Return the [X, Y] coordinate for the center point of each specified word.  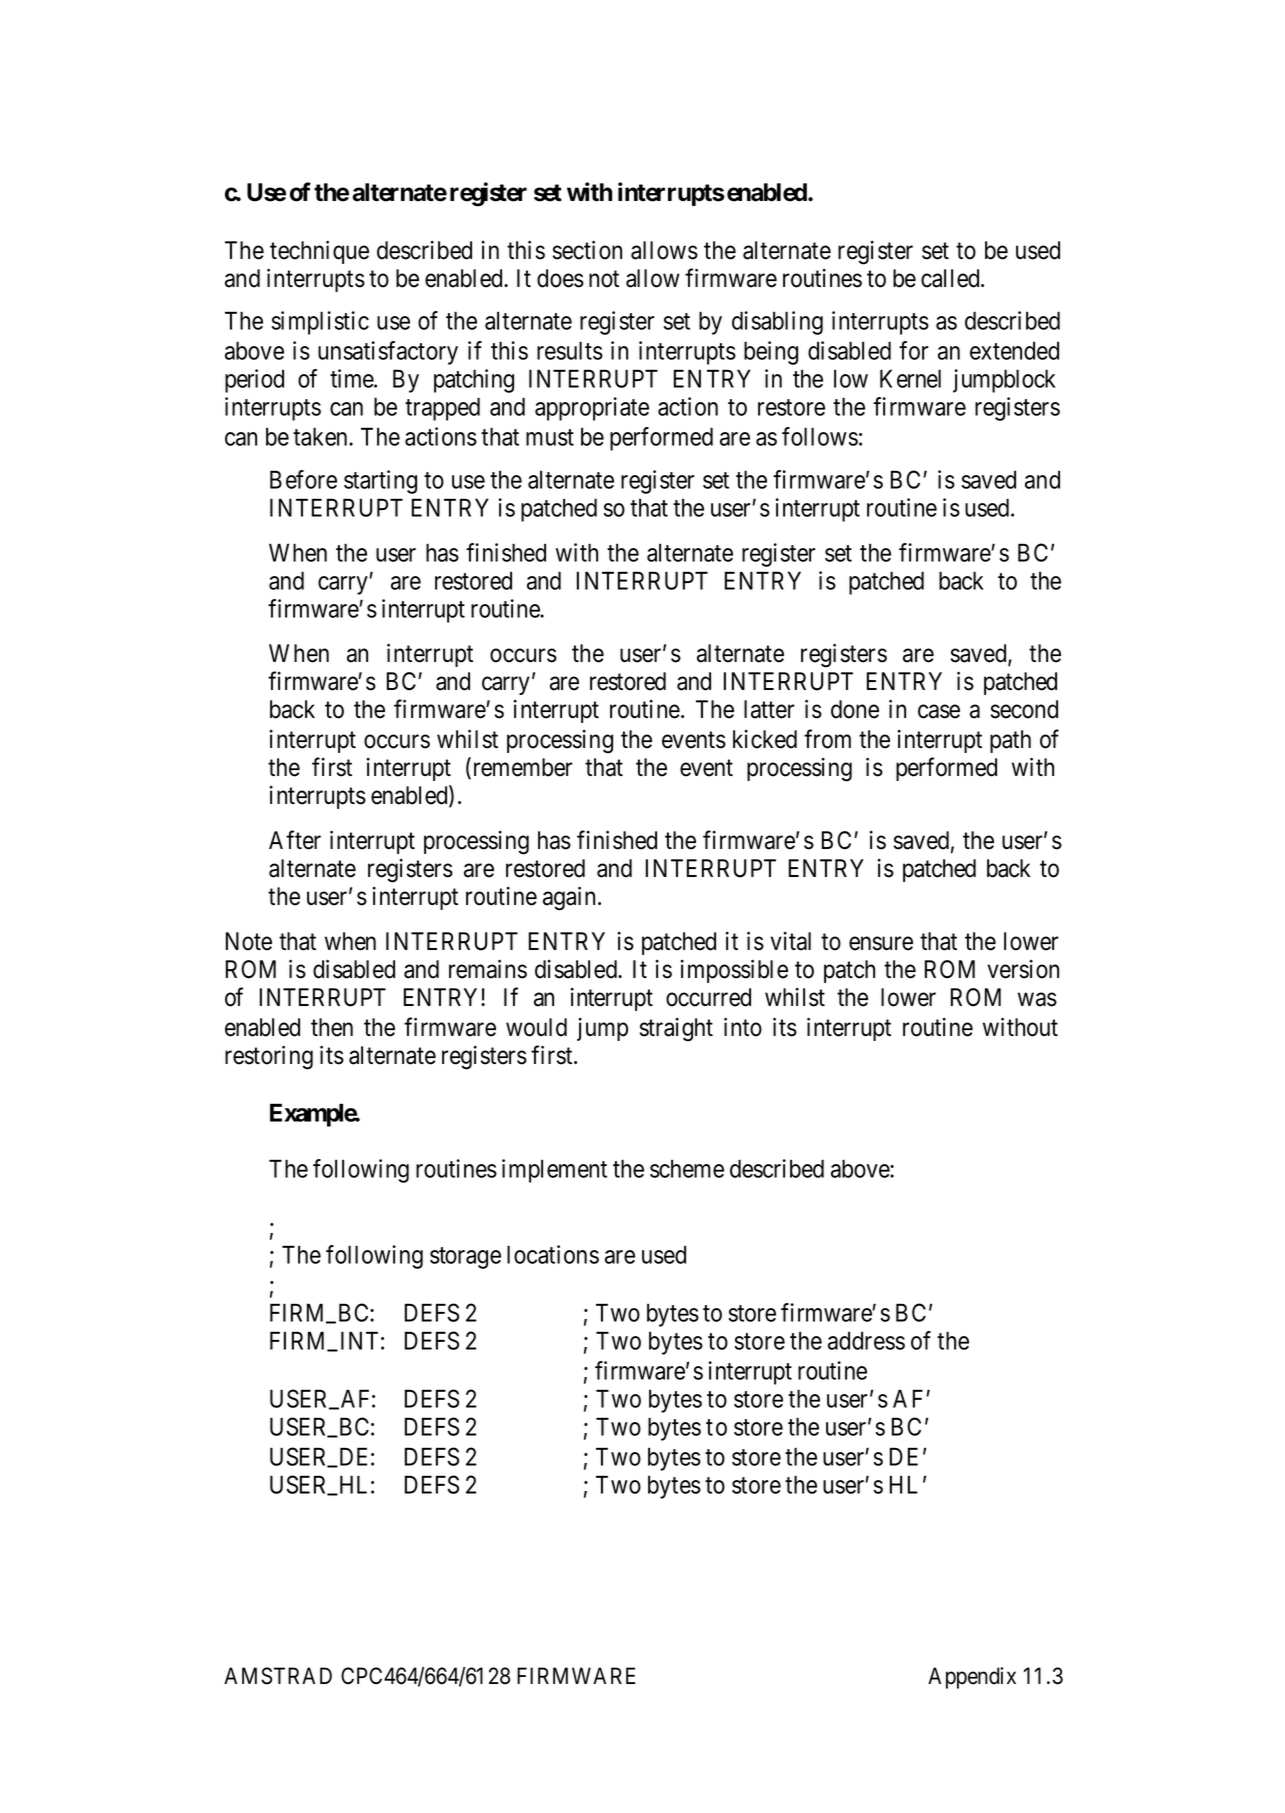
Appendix [972, 1678]
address [866, 1340]
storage [465, 1258]
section [587, 250]
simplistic [320, 323]
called [951, 278]
